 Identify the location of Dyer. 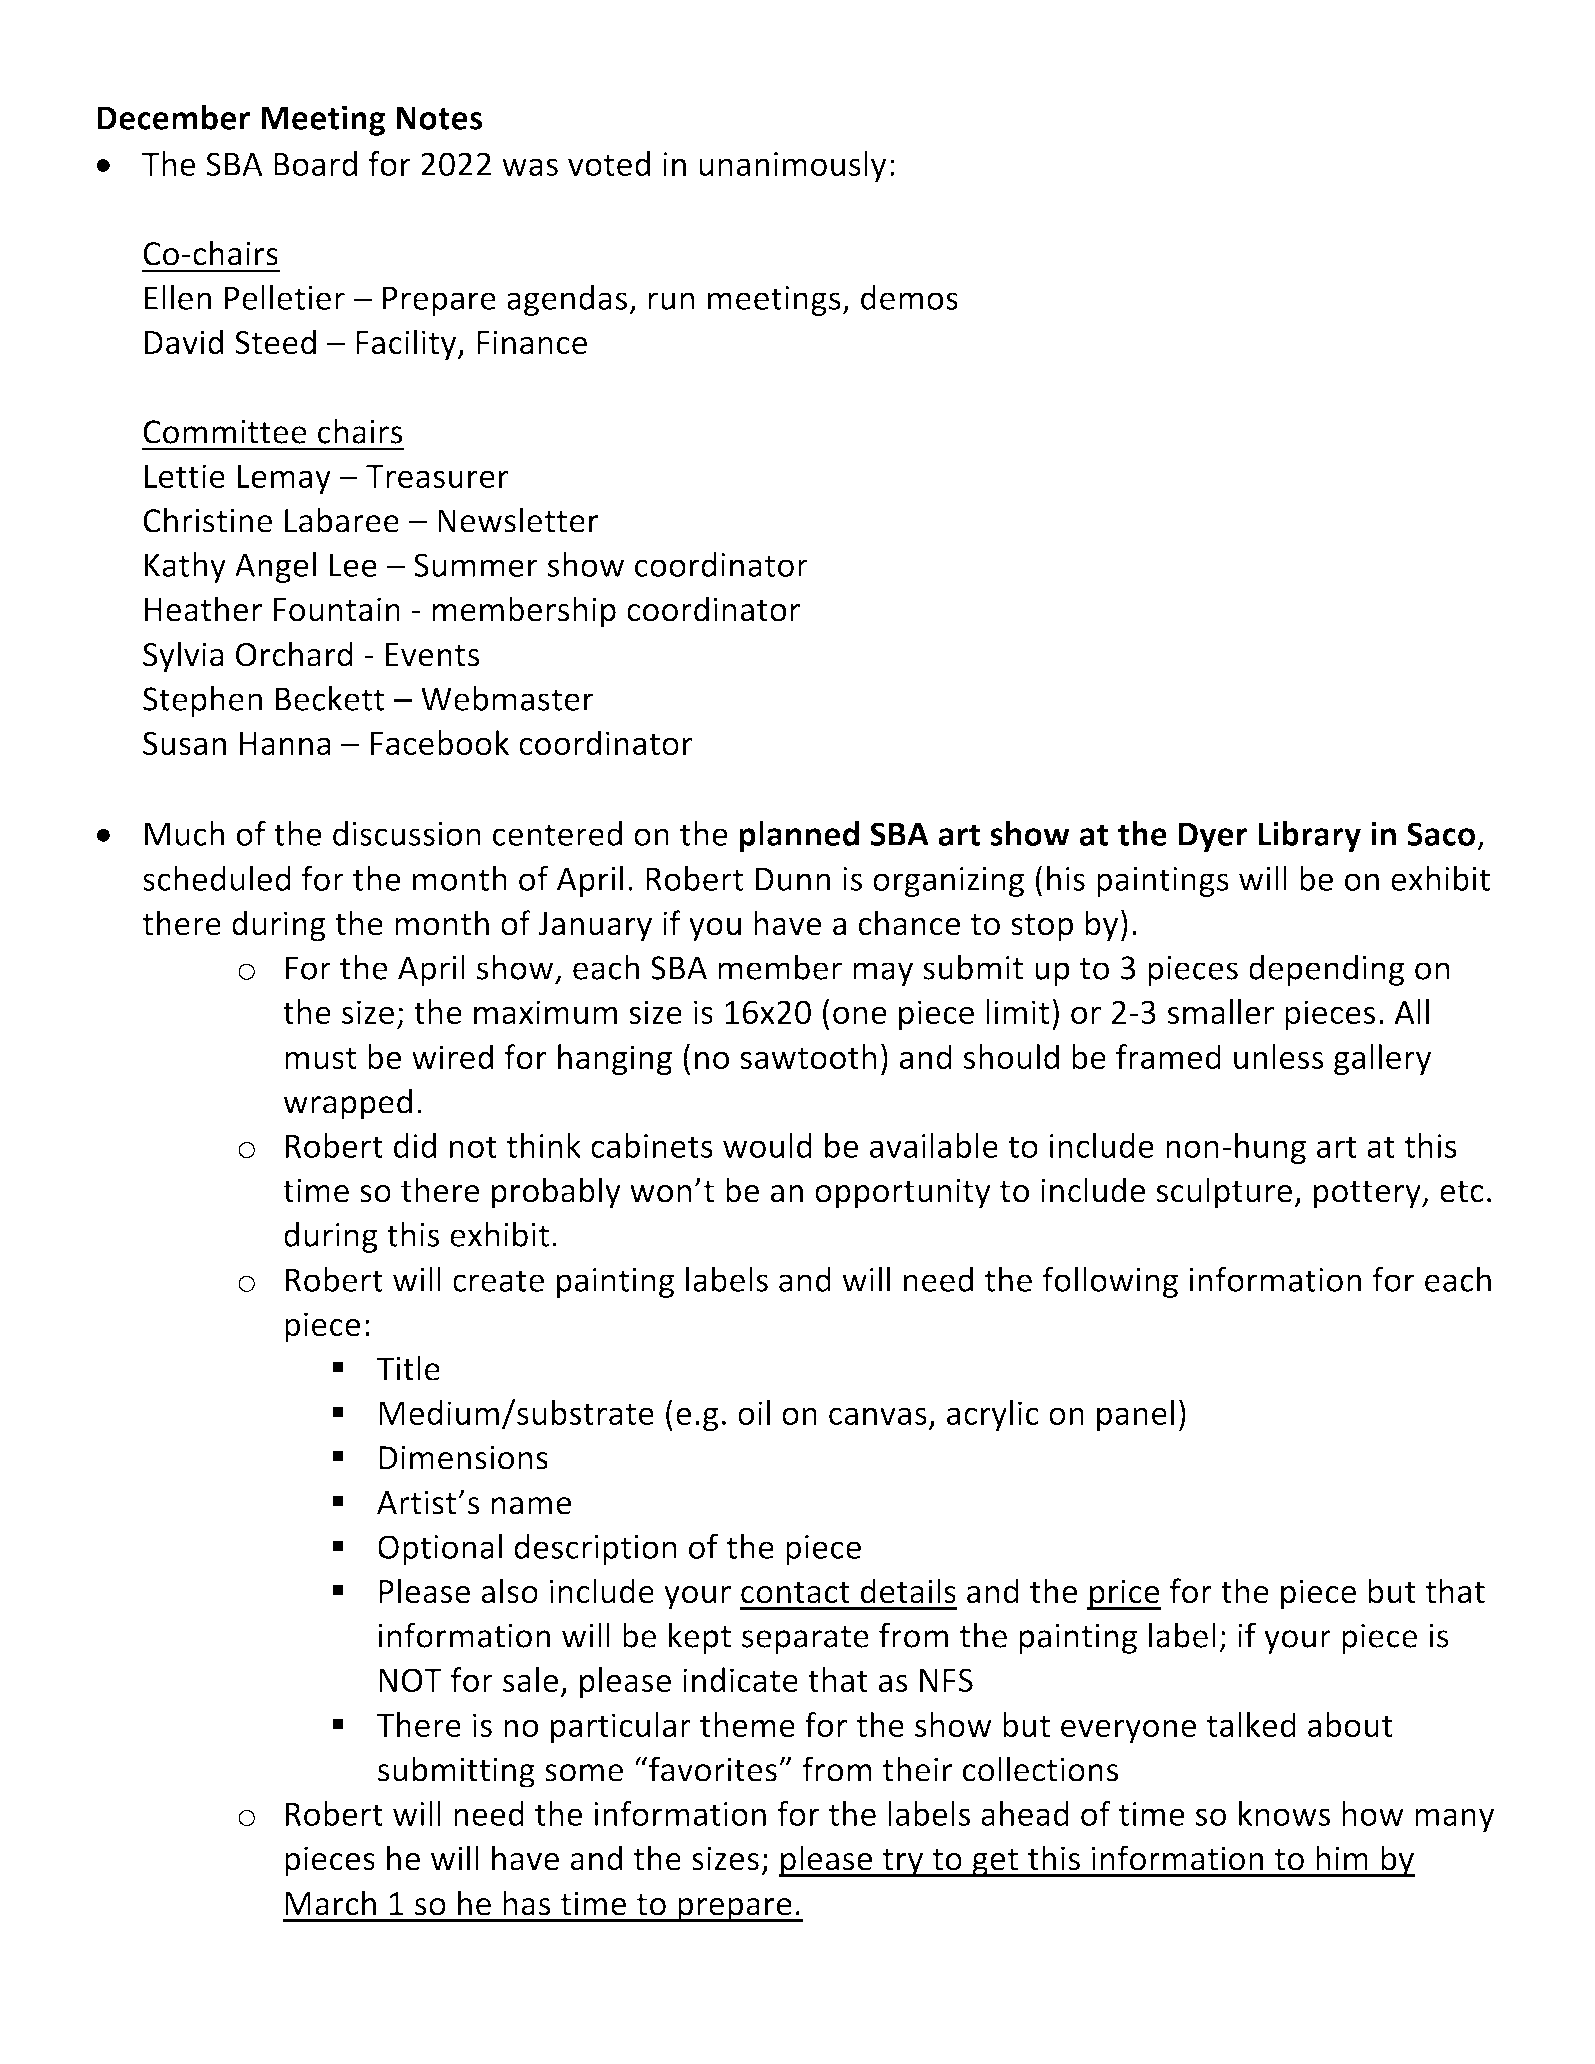
(1213, 837).
